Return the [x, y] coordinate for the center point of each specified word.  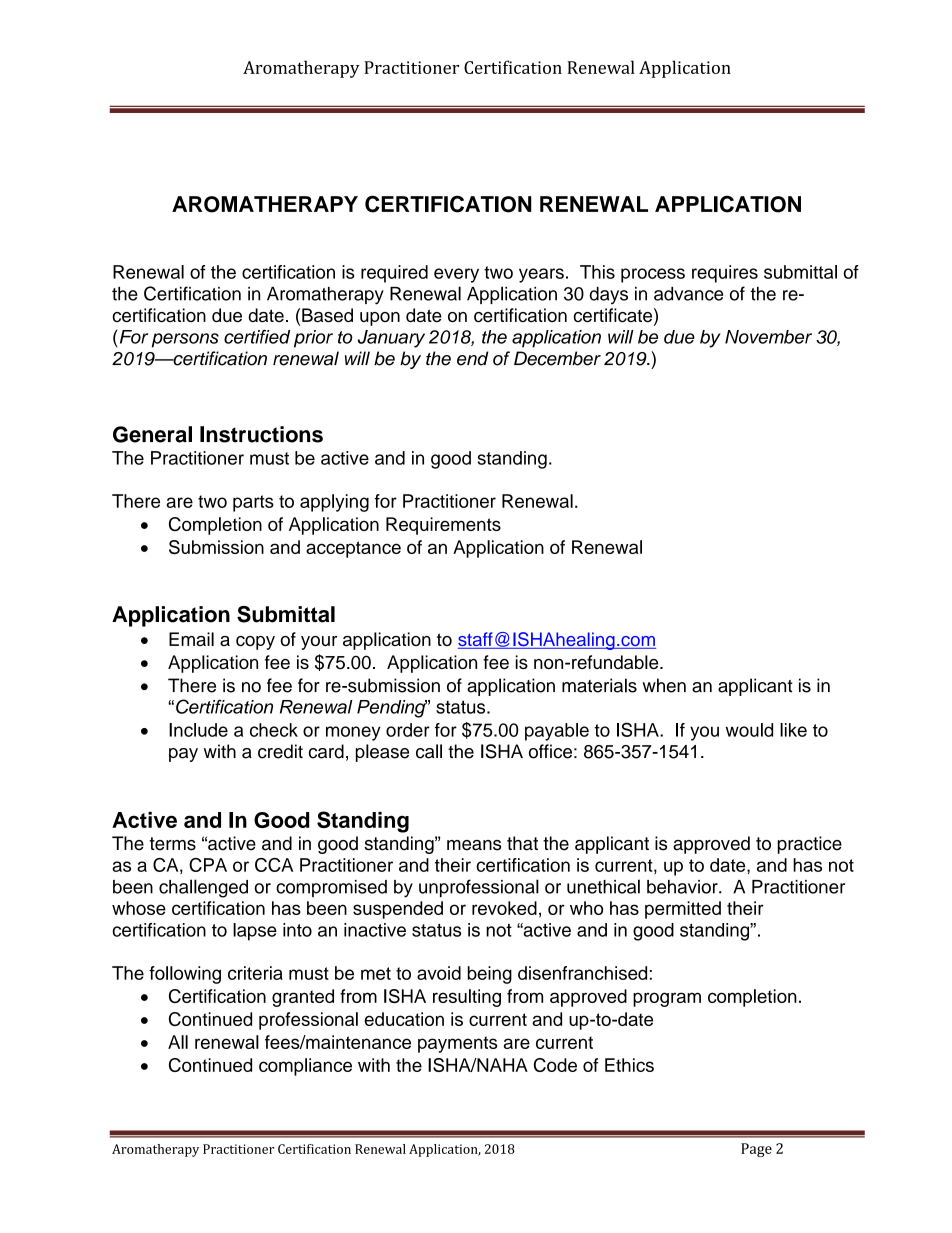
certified [257, 337]
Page [756, 1150]
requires [725, 274]
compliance [305, 1067]
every [456, 275]
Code [555, 1065]
